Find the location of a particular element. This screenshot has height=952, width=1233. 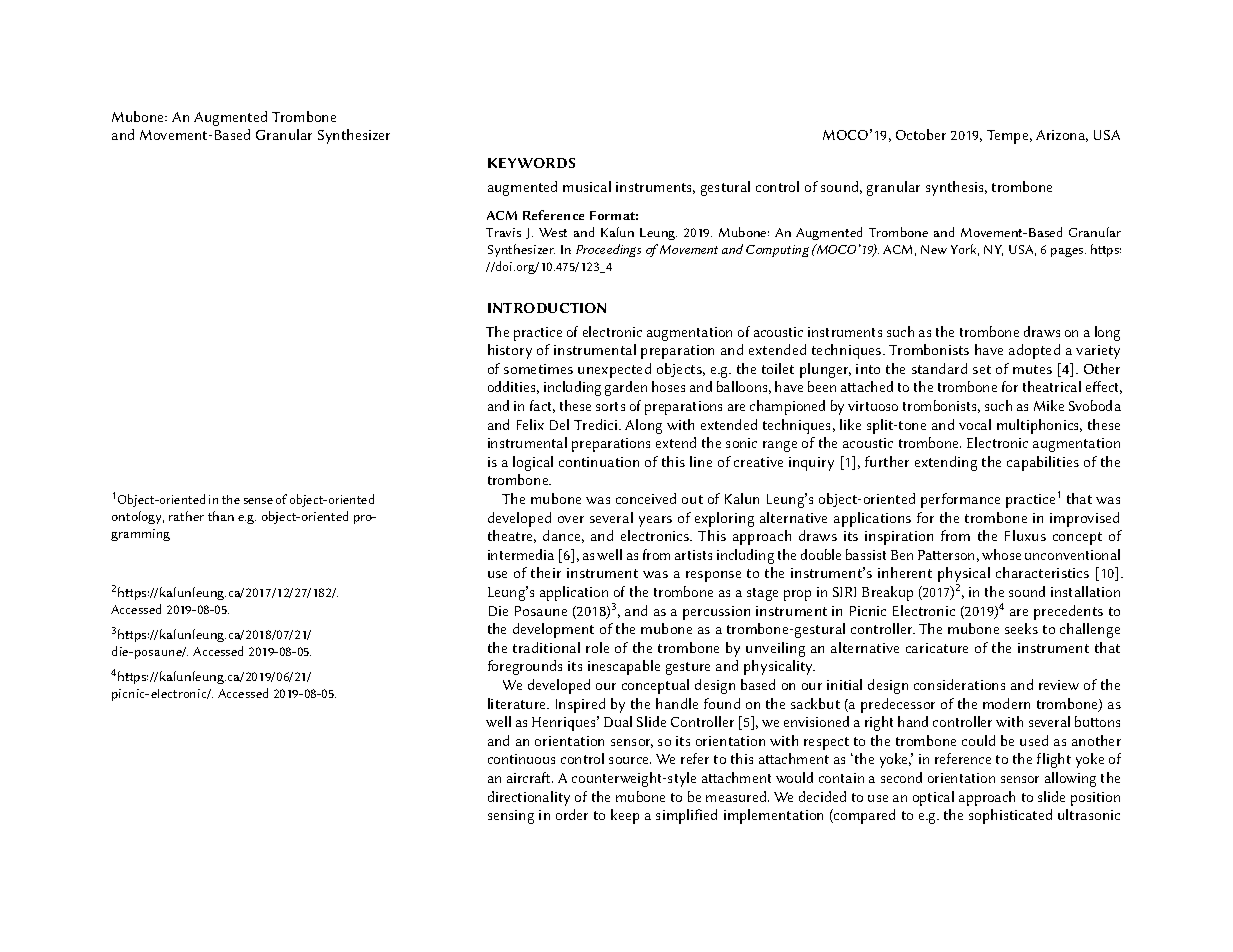

October is located at coordinates (921, 134).
